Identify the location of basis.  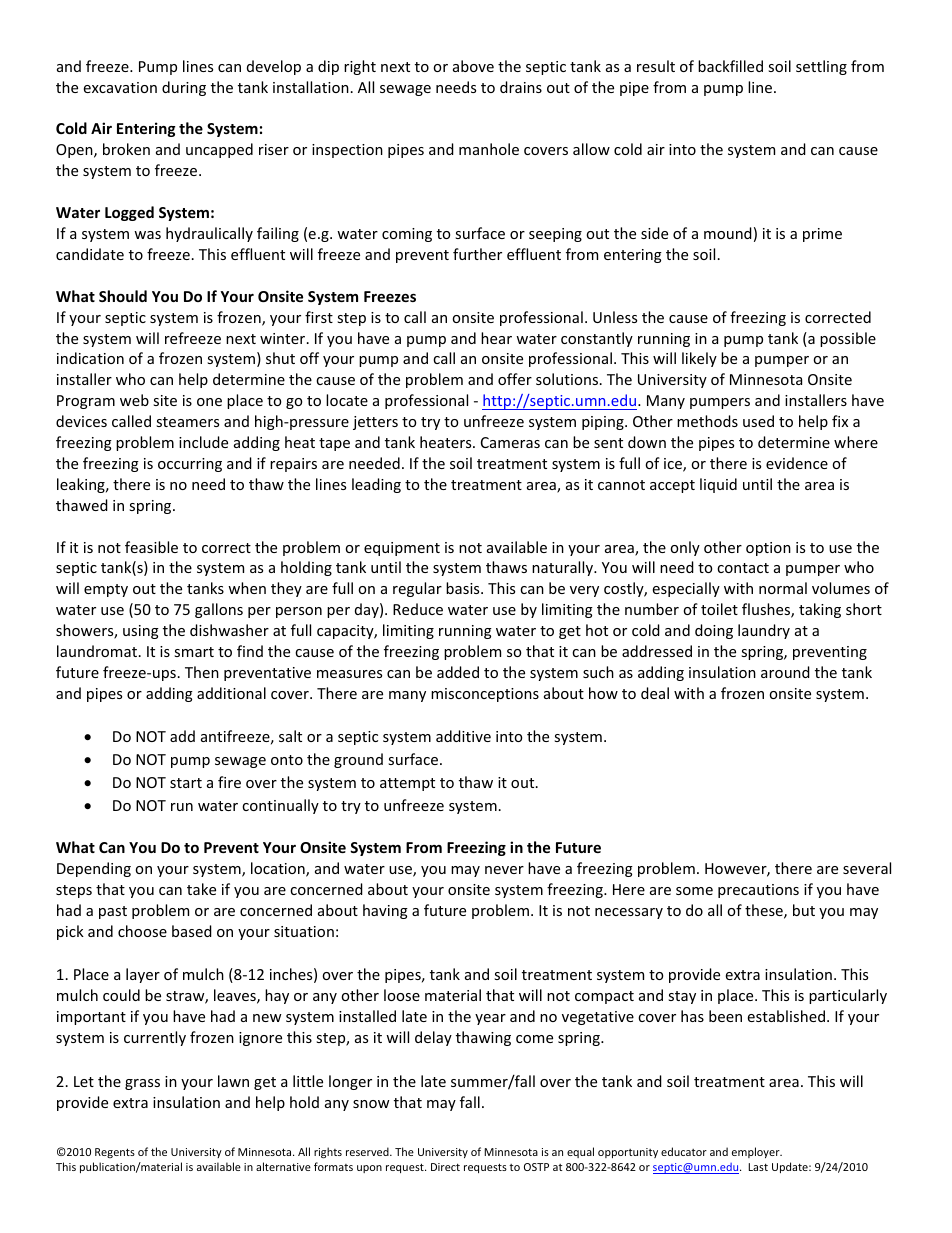
(464, 588).
